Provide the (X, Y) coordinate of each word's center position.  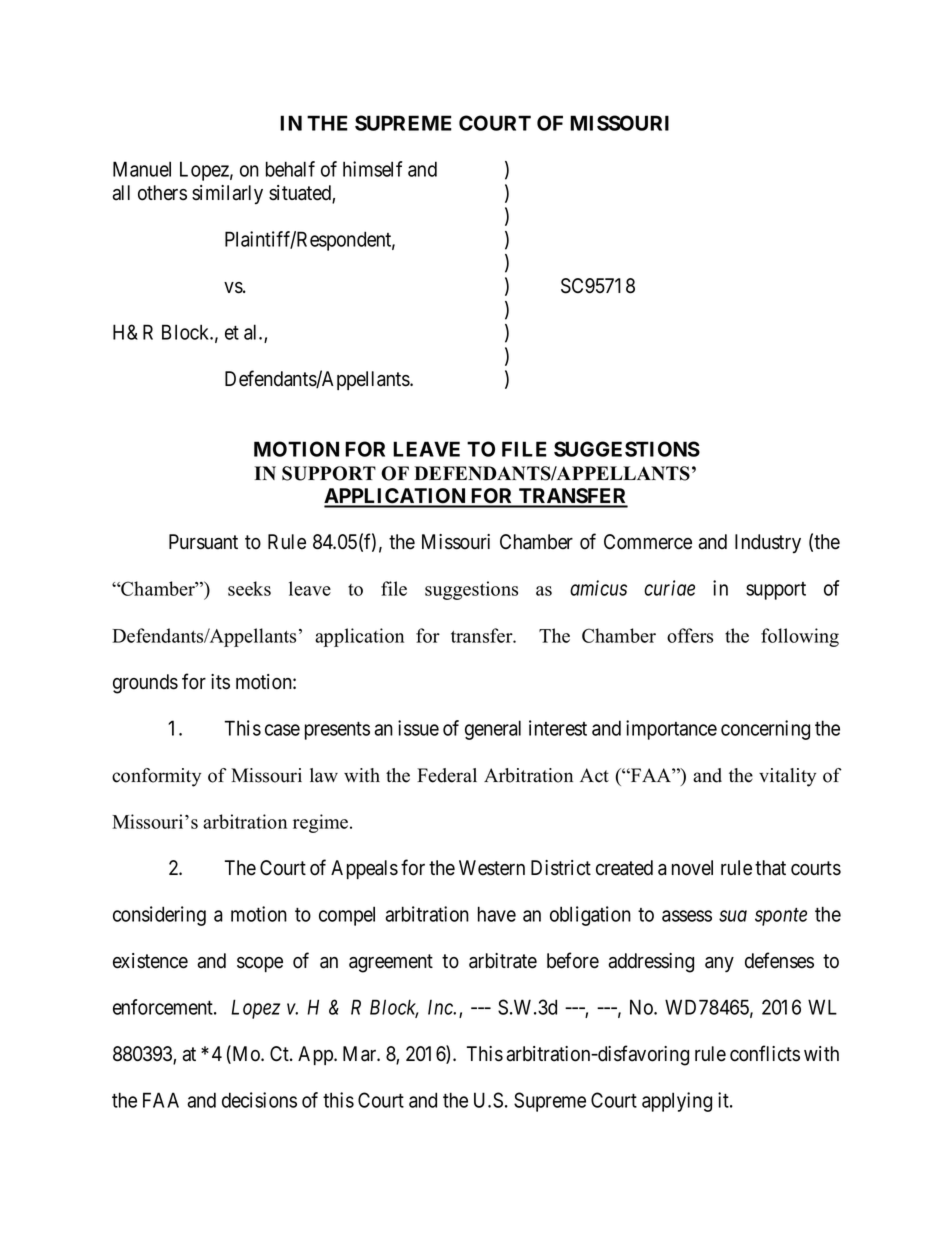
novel (692, 868)
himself (372, 169)
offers (690, 635)
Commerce (648, 542)
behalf (290, 169)
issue (418, 728)
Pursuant (203, 542)
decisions (259, 1100)
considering (159, 916)
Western (492, 868)
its (220, 682)
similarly (227, 194)
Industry (768, 543)
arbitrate (503, 961)
